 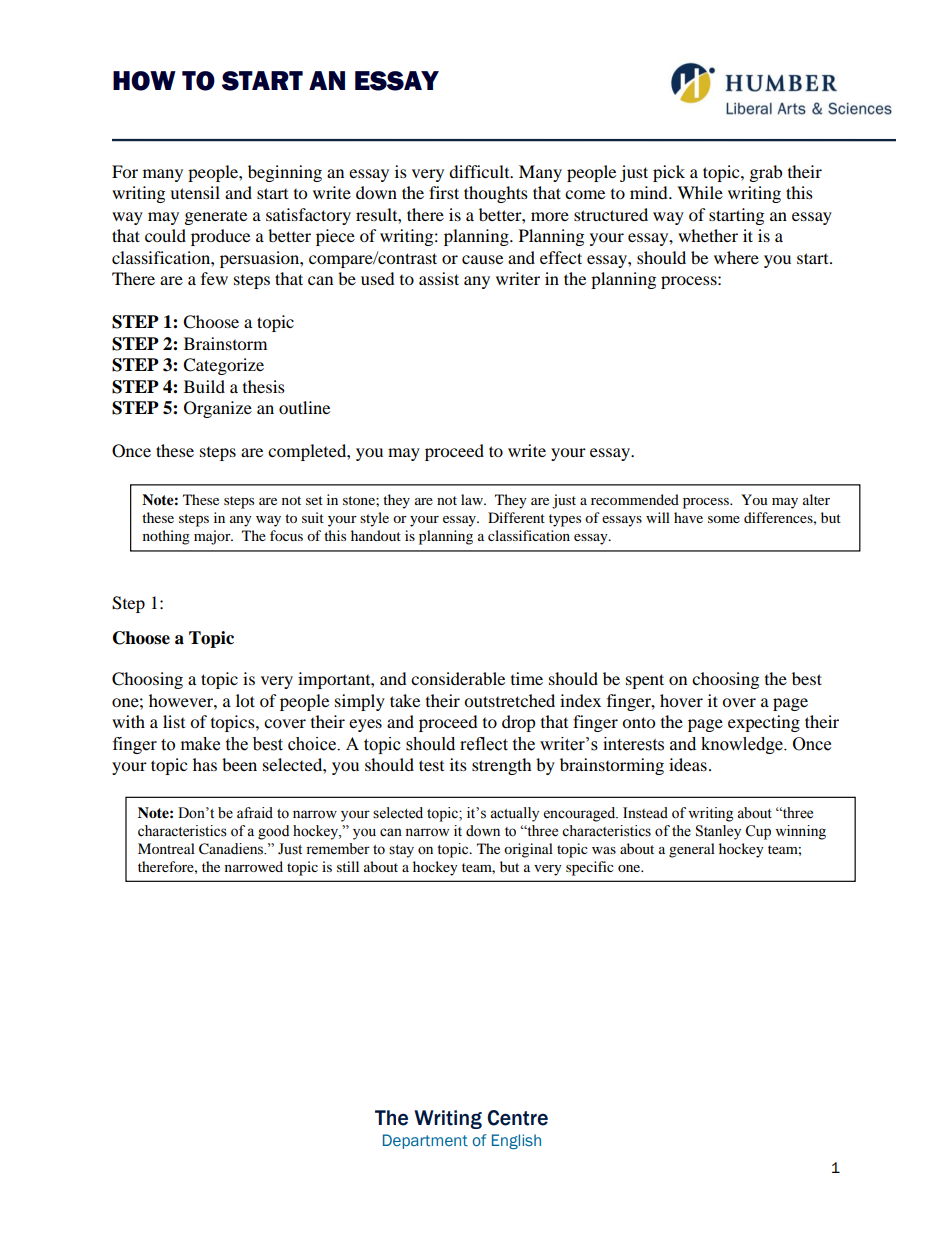 What do you see at coordinates (425, 1141) in the screenshot?
I see `Department` at bounding box center [425, 1141].
